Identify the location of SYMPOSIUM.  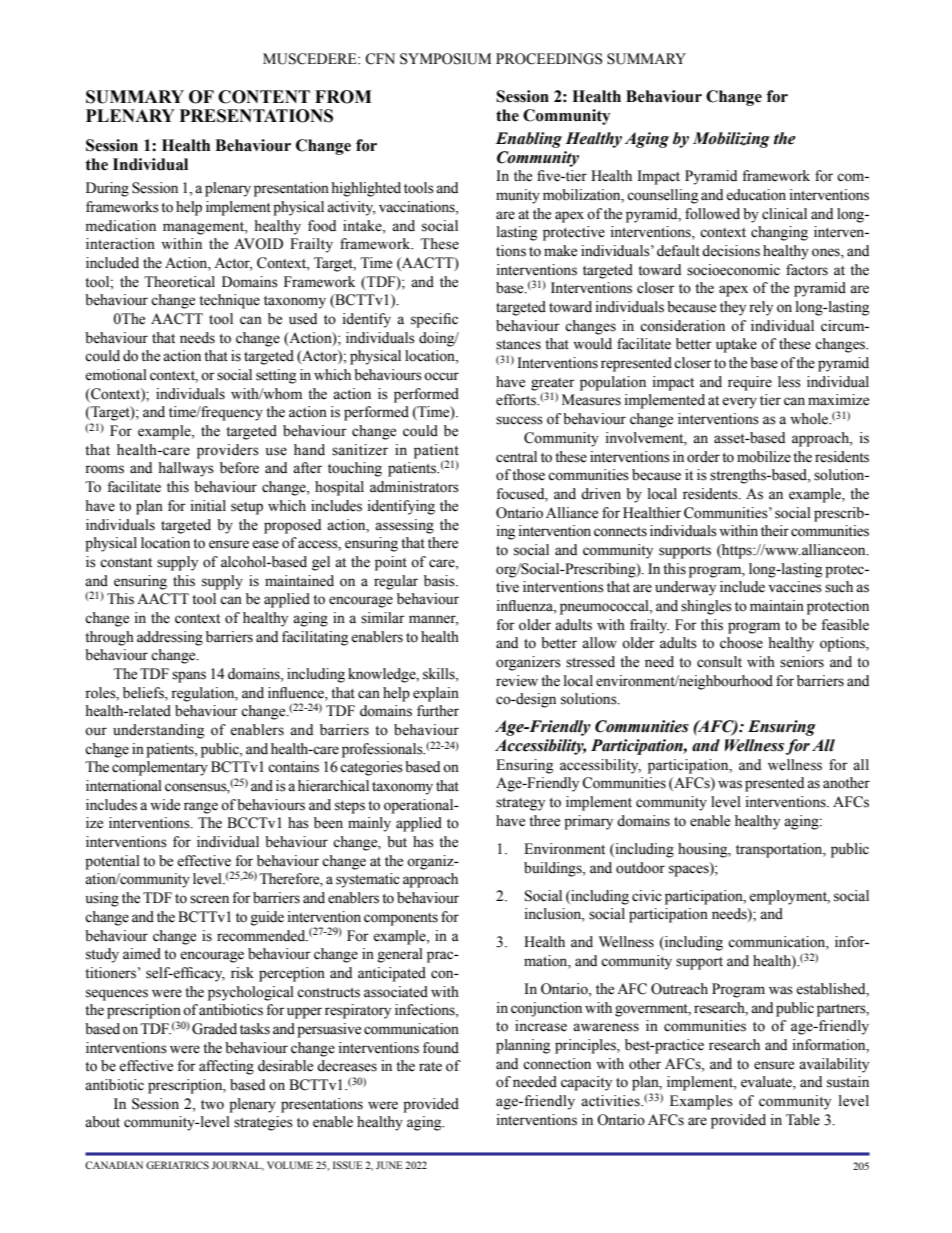
(445, 59).
